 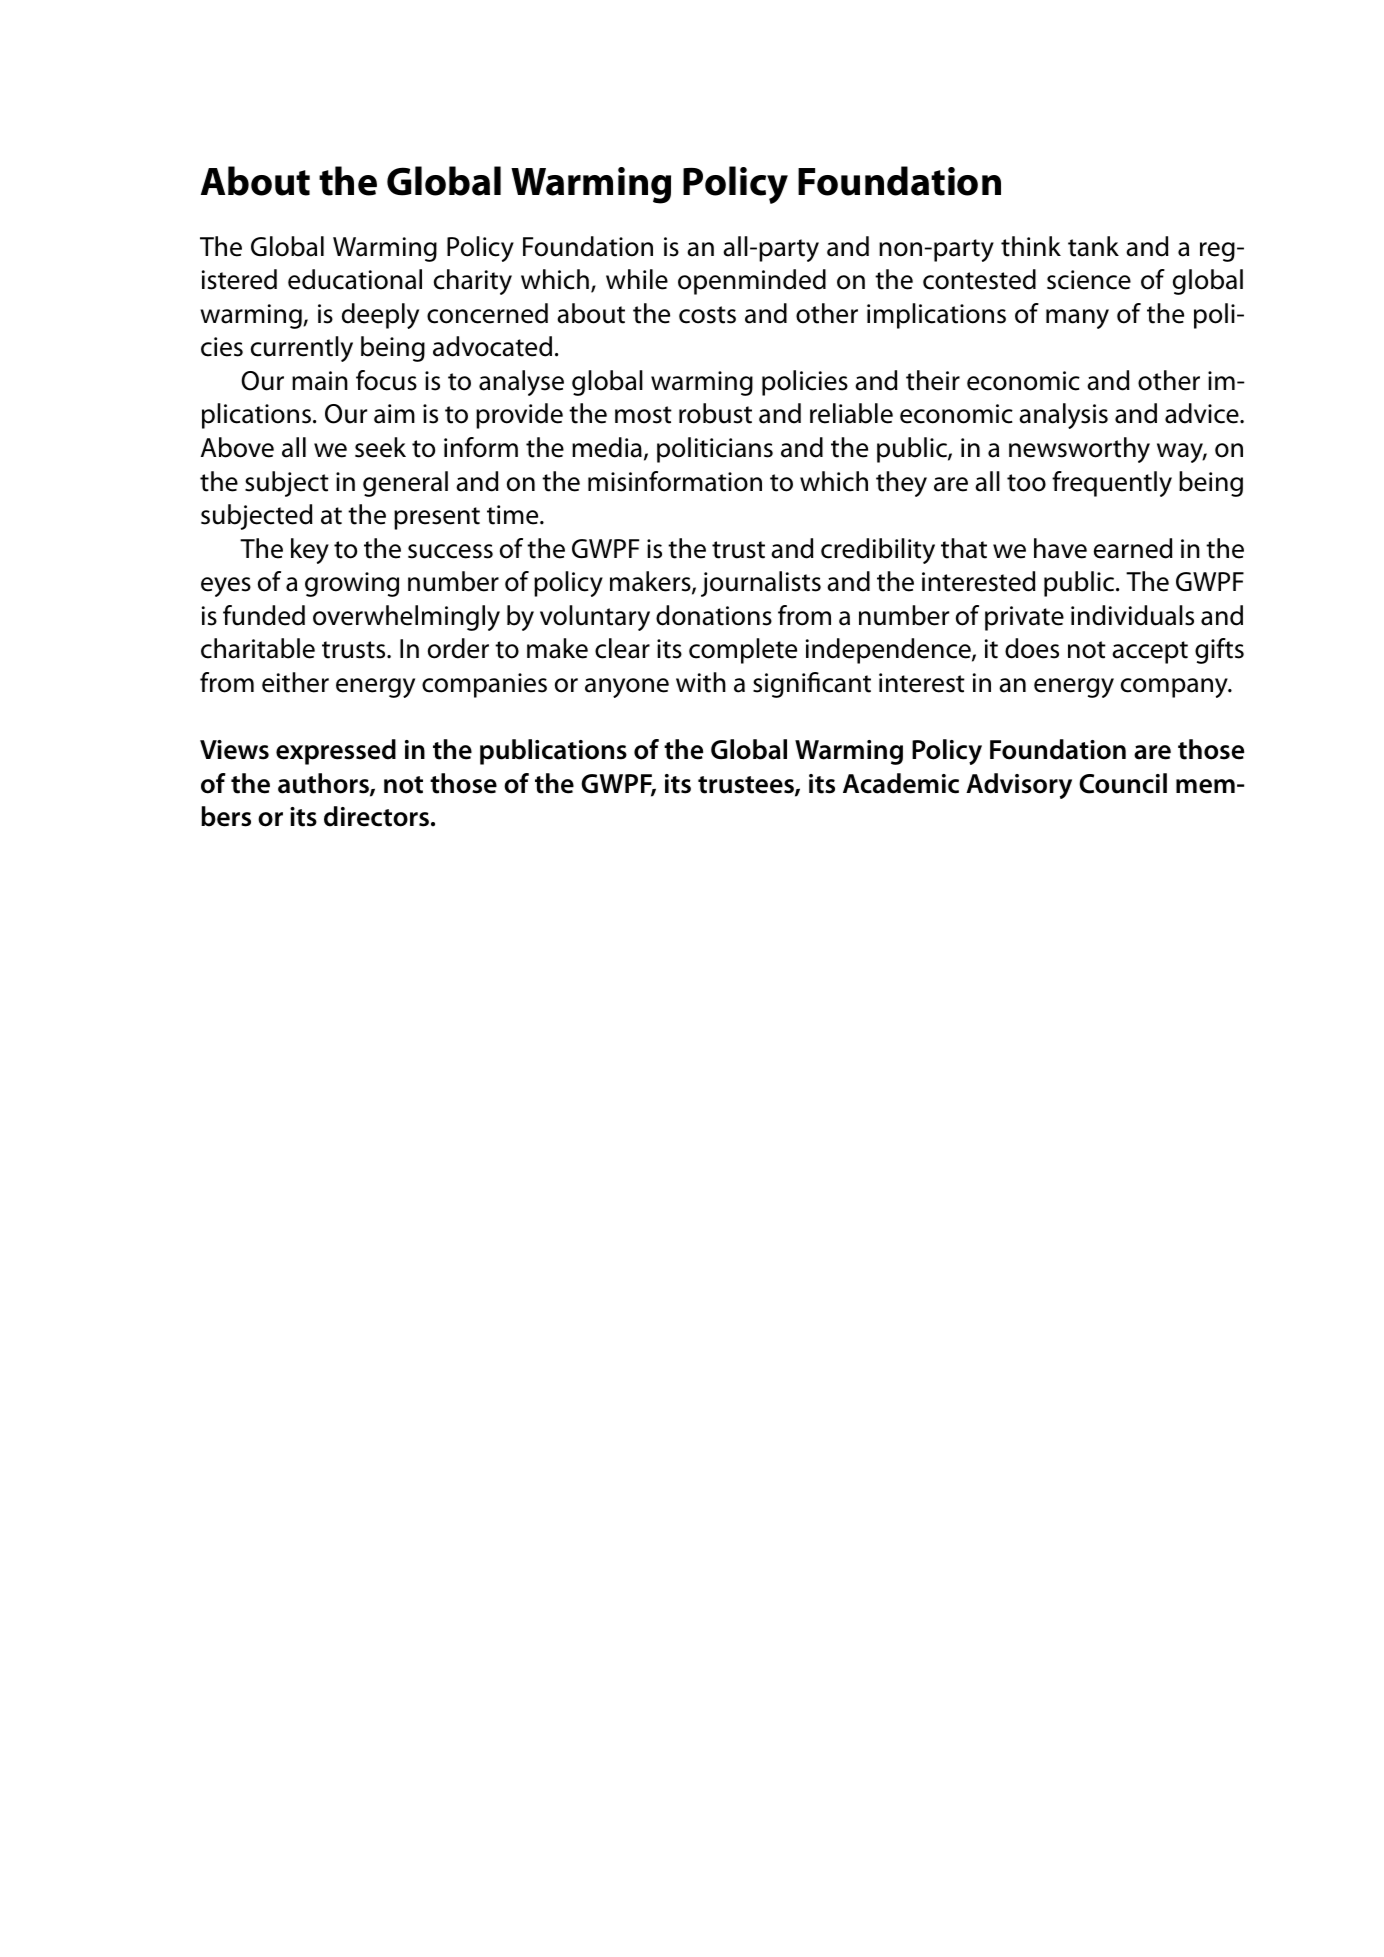 What do you see at coordinates (1133, 548) in the image?
I see `earned` at bounding box center [1133, 548].
